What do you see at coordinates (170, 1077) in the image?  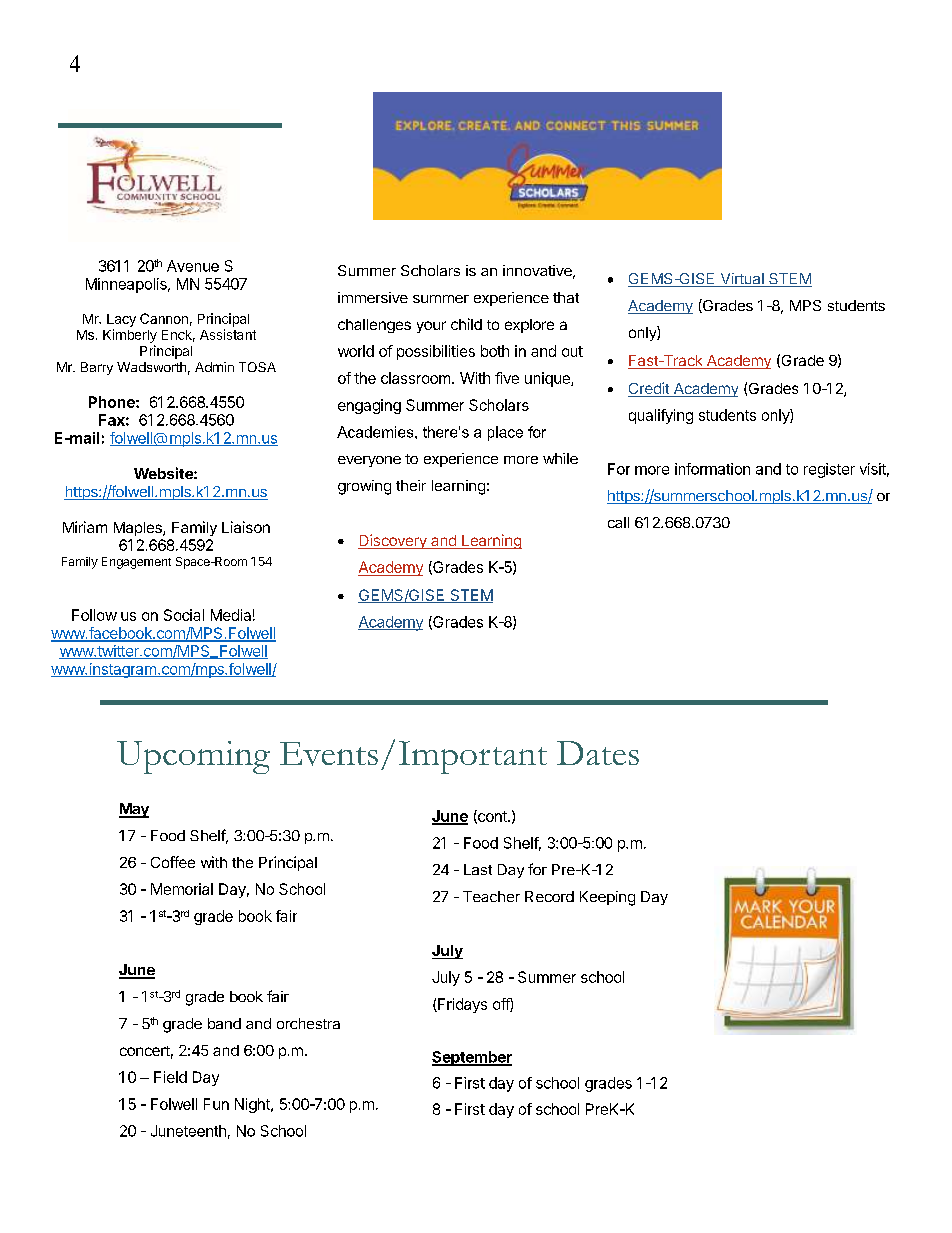 I see `Field` at bounding box center [170, 1077].
